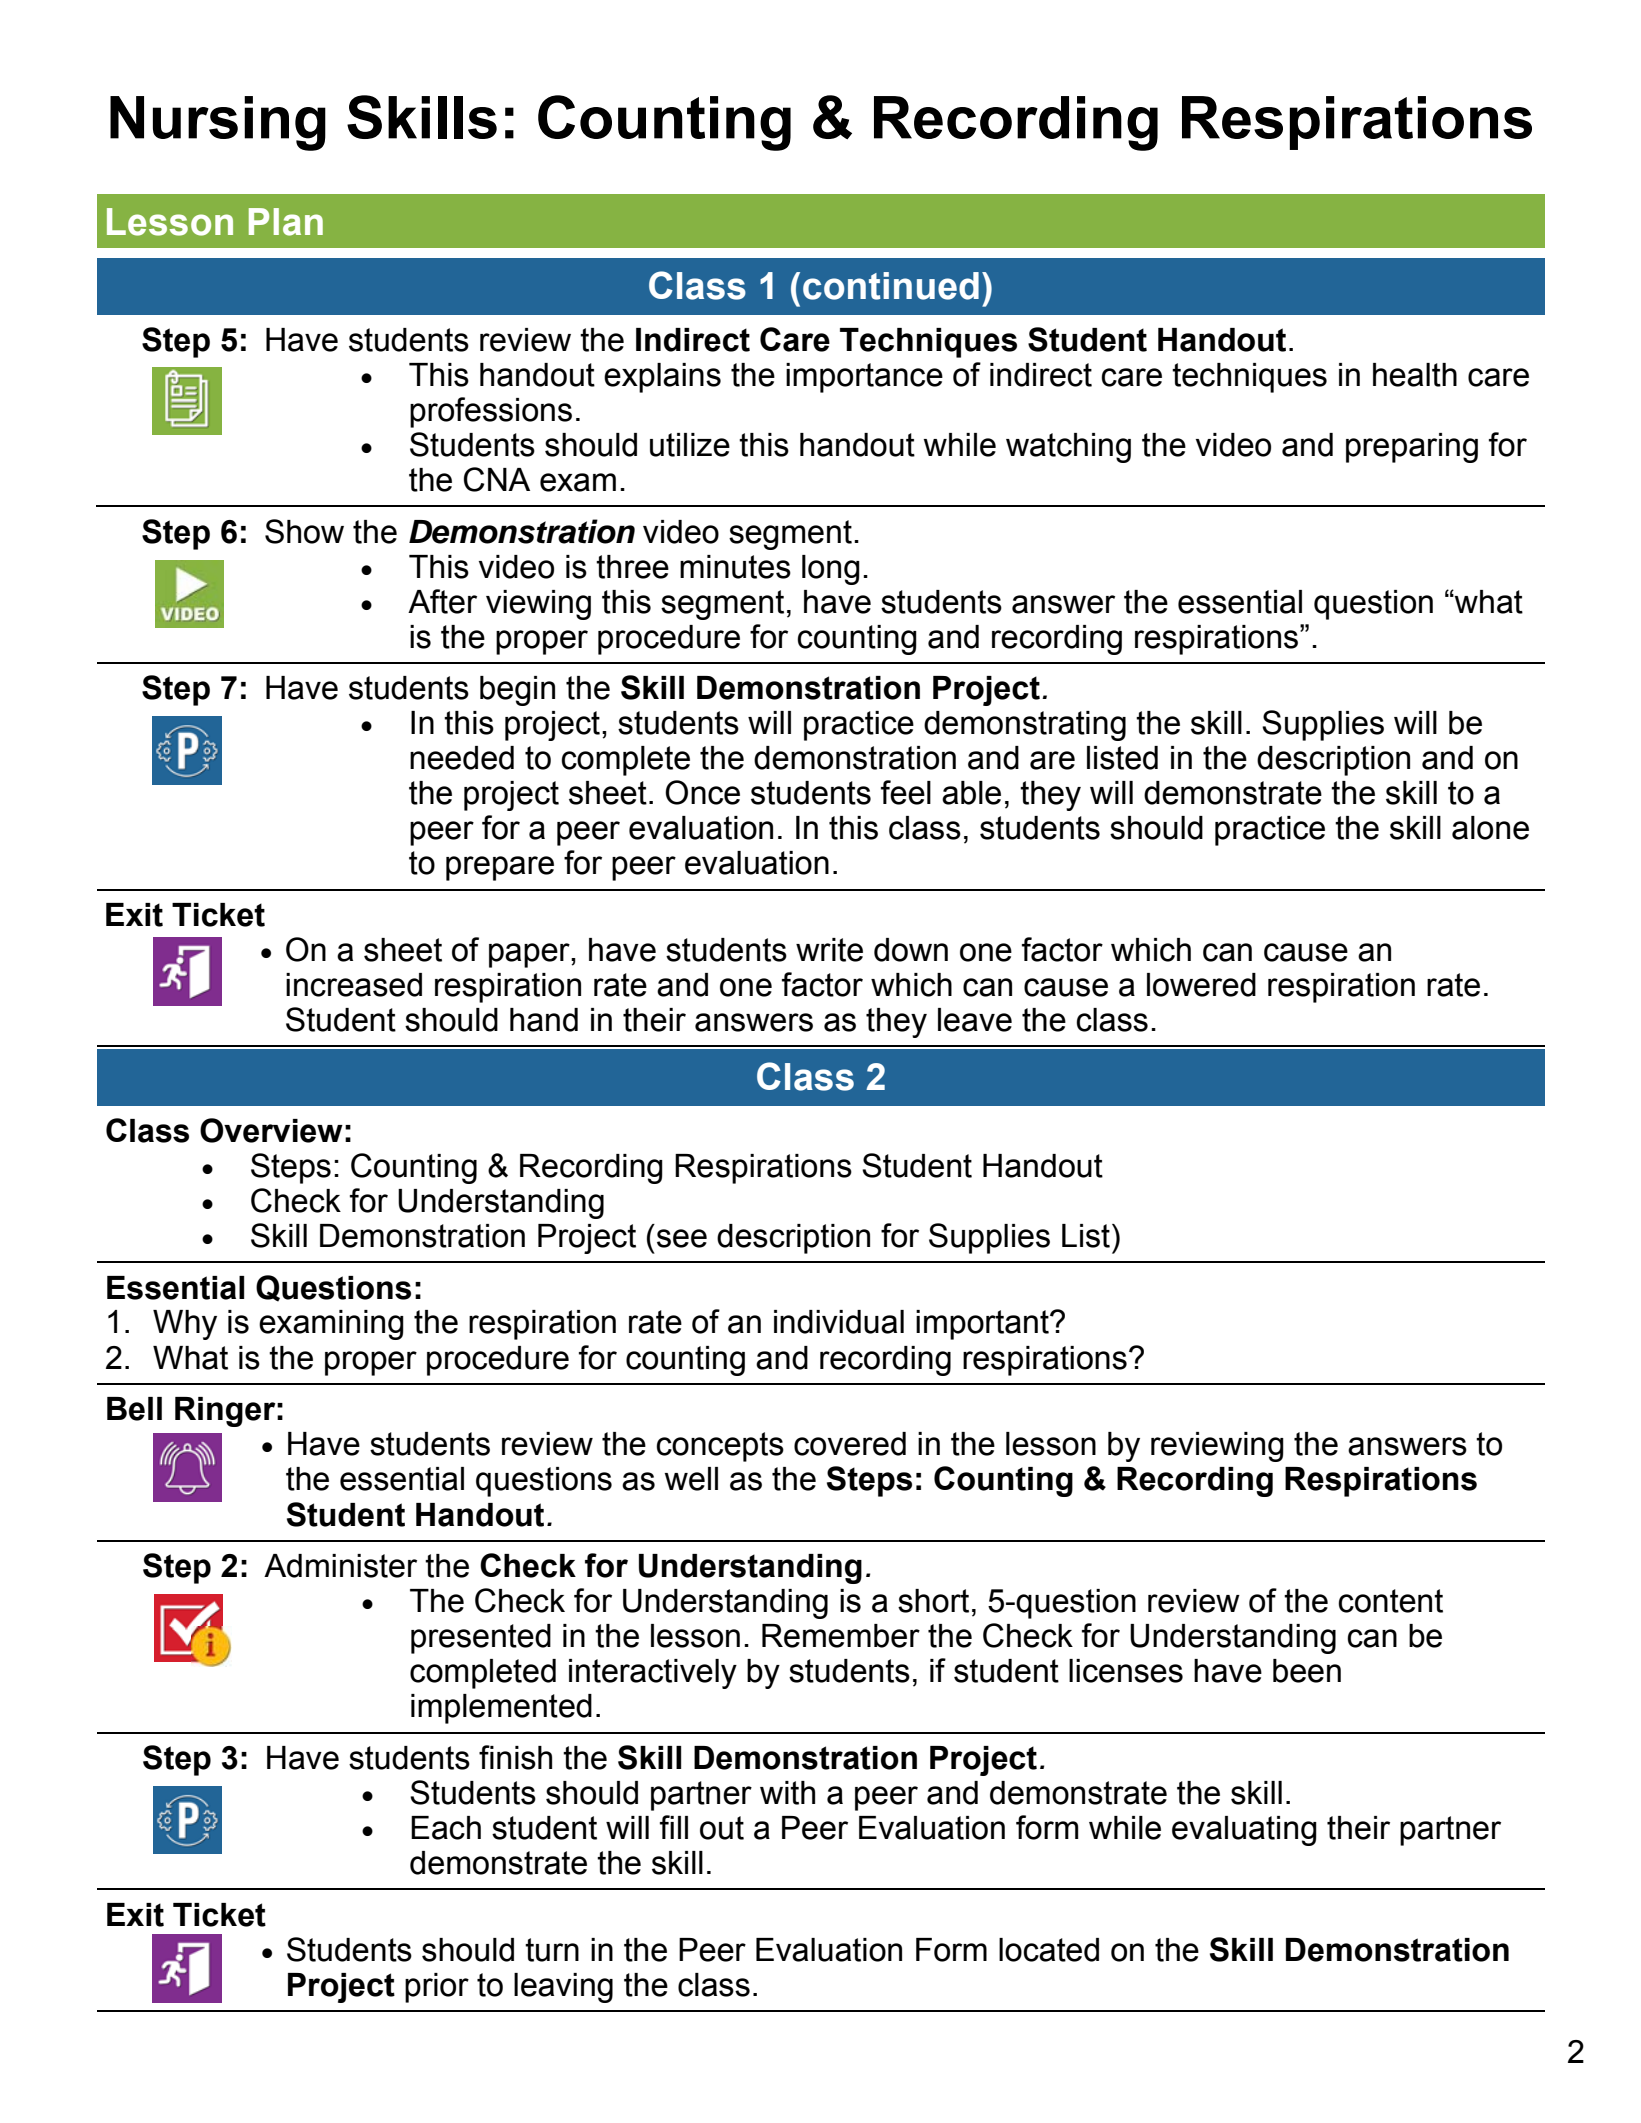 The image size is (1641, 2123). What do you see at coordinates (787, 1793) in the document?
I see `with` at bounding box center [787, 1793].
